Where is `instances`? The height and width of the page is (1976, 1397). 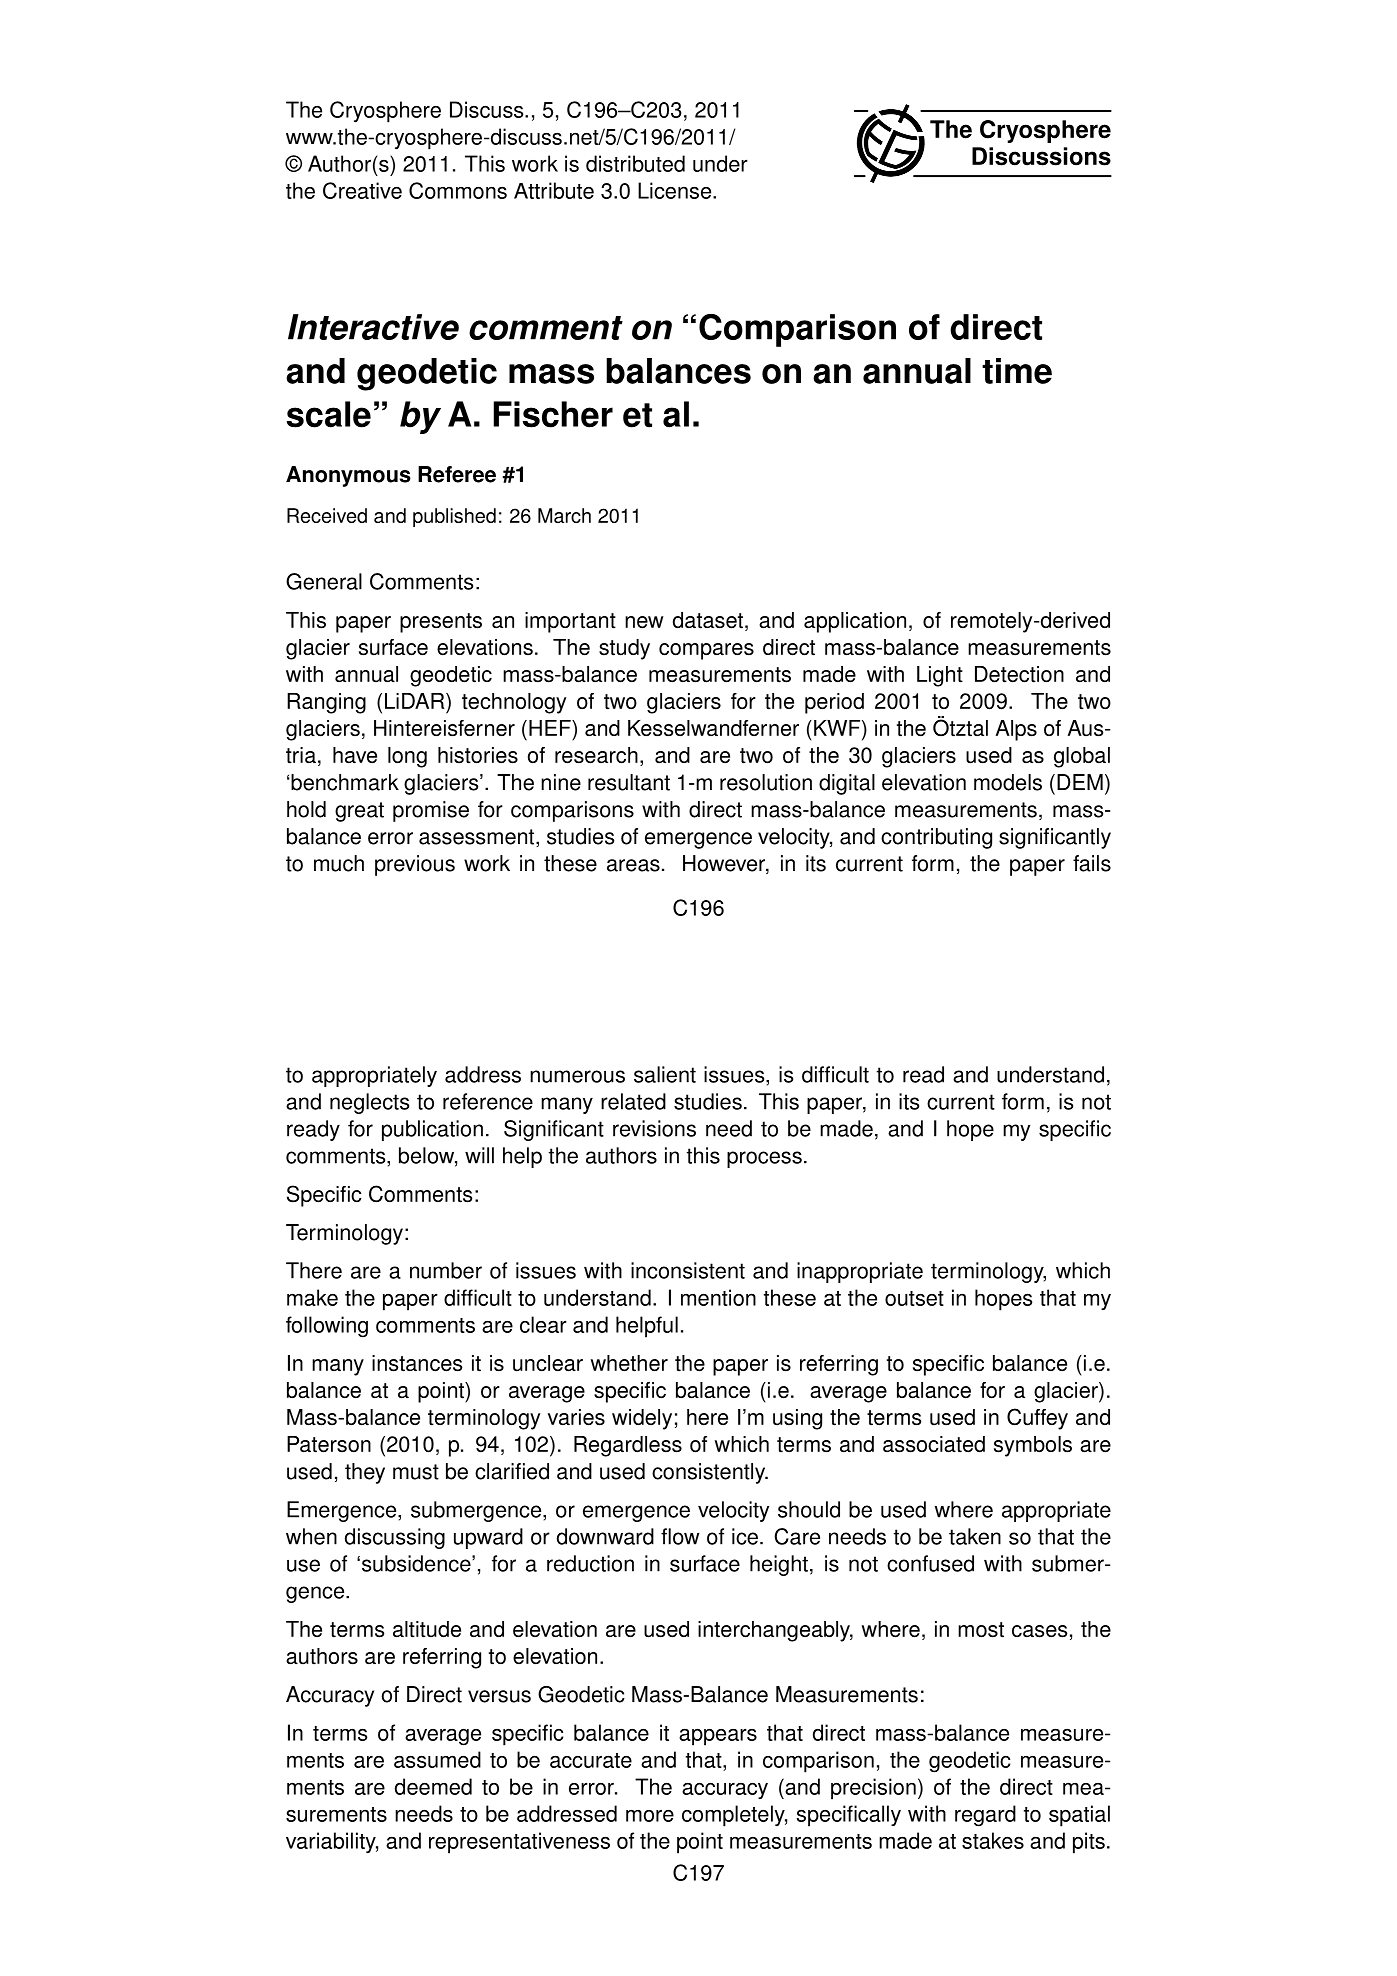
instances is located at coordinates (417, 1363).
